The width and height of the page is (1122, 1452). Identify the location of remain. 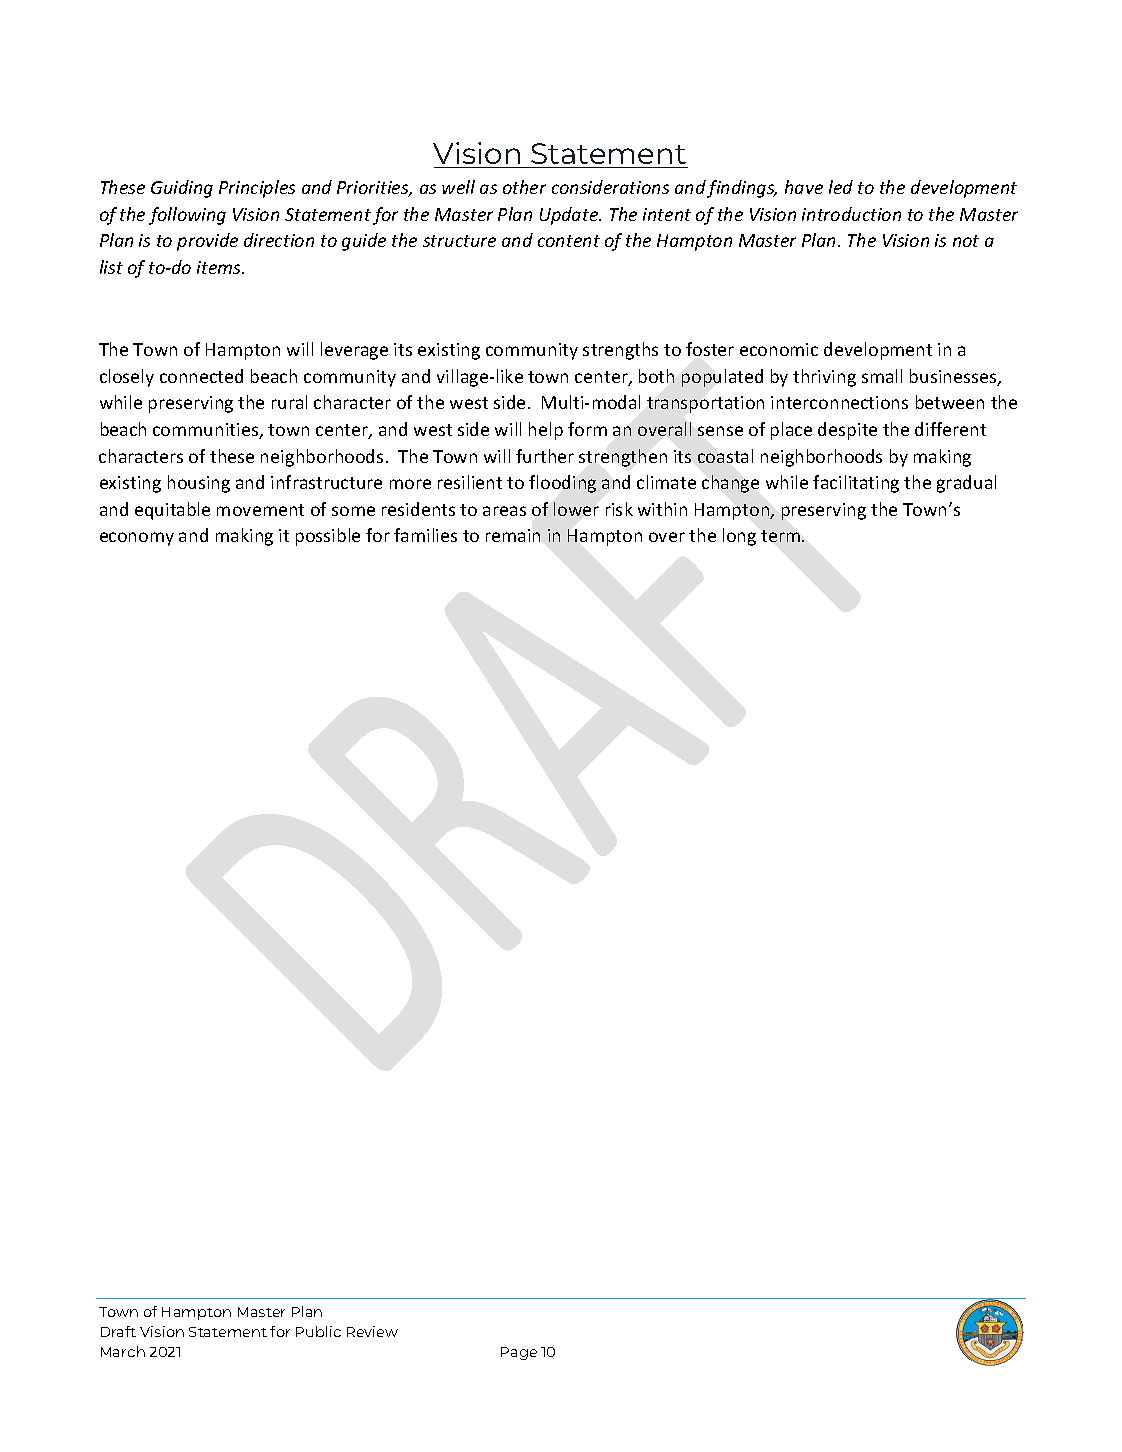
(513, 535).
